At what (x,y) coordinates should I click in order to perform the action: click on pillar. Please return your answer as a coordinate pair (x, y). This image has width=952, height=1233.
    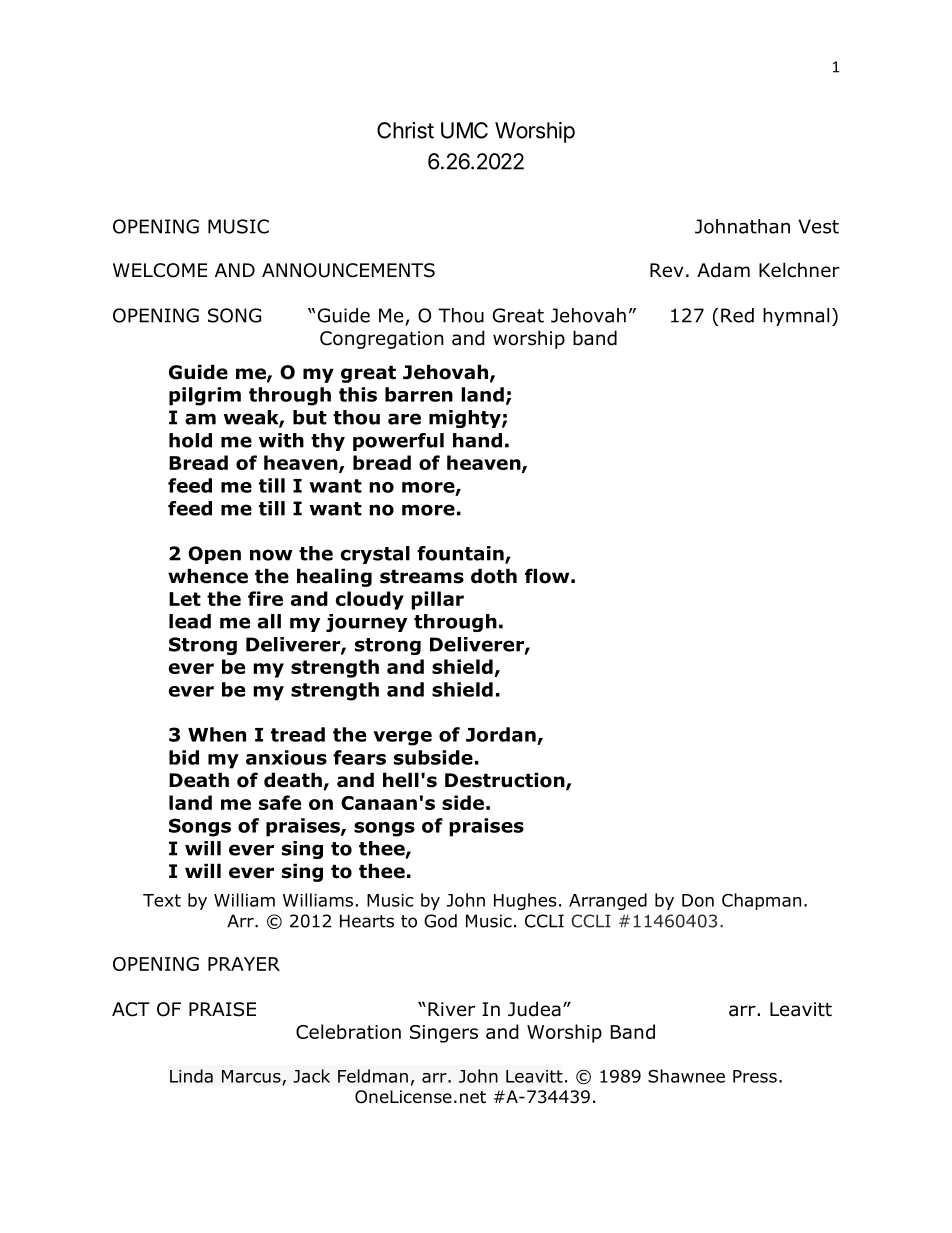
    Looking at the image, I should click on (437, 600).
